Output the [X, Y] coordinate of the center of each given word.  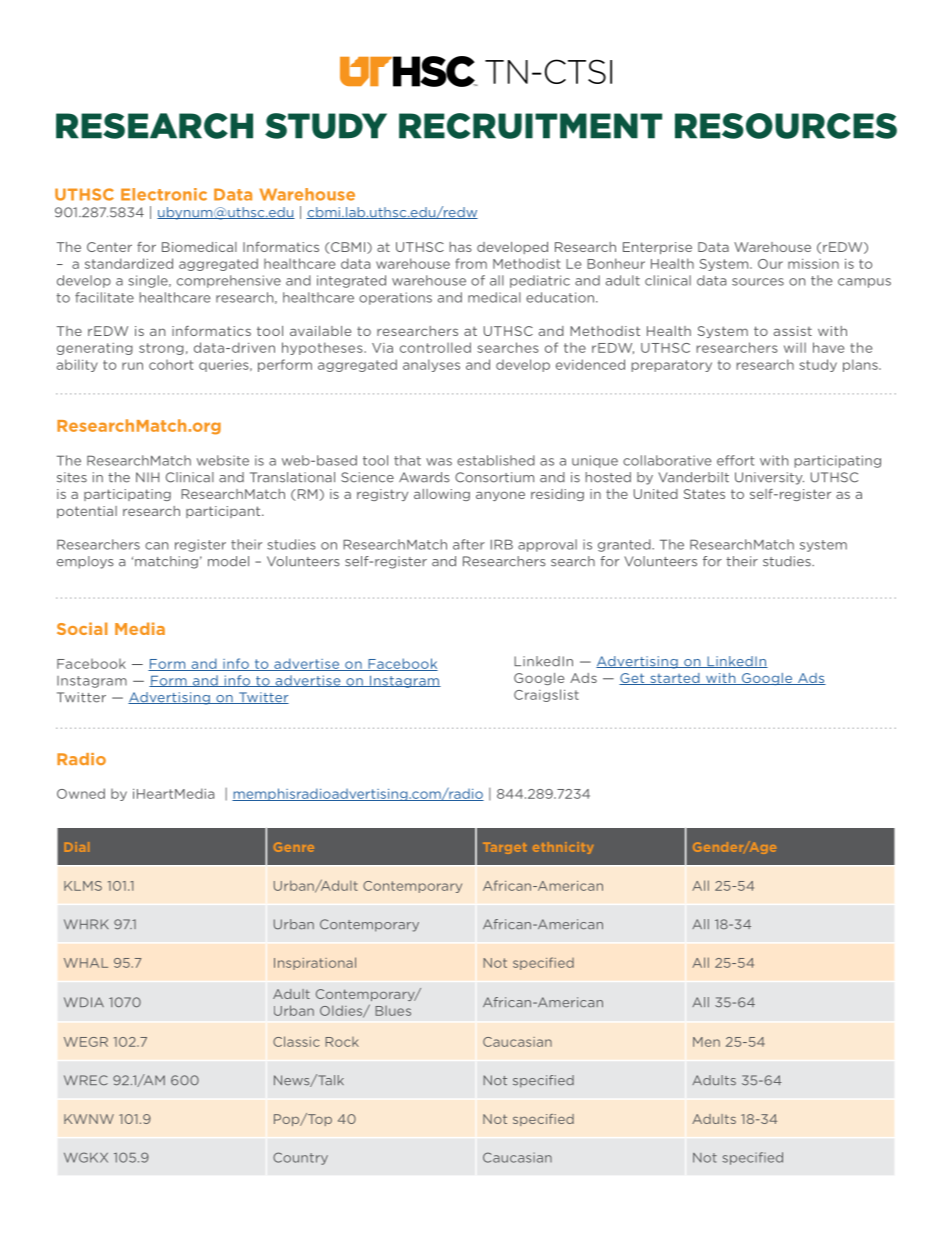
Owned [81, 793]
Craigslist [546, 695]
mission [813, 264]
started [675, 679]
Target [505, 848]
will [795, 347]
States [704, 494]
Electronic [164, 194]
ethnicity [563, 848]
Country [300, 1158]
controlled [435, 347]
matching [166, 562]
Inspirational [315, 963]
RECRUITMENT [530, 126]
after [469, 544]
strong [161, 349]
